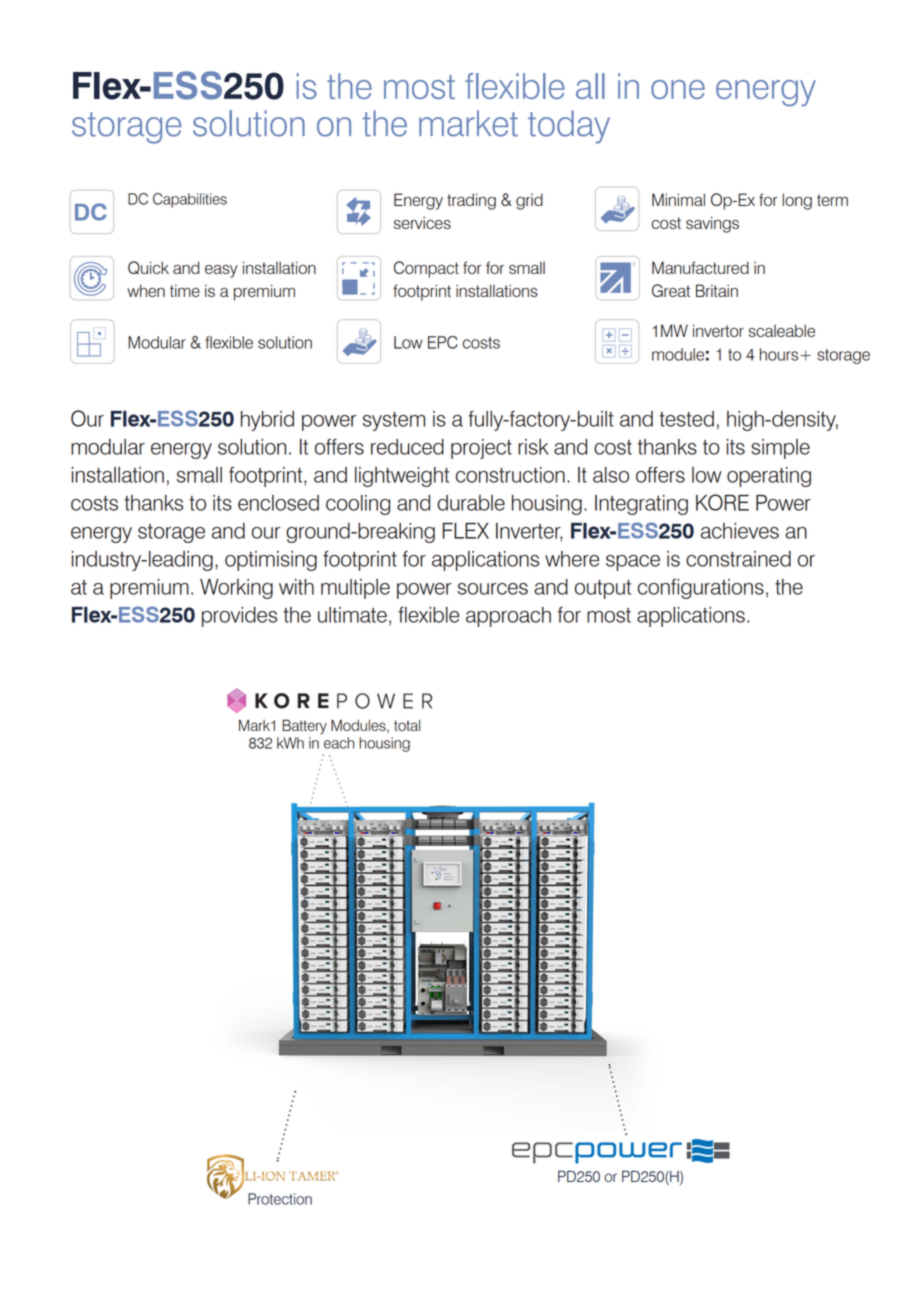 The image size is (924, 1308). Describe the element at coordinates (529, 532) in the document. I see `Inverter` at that location.
